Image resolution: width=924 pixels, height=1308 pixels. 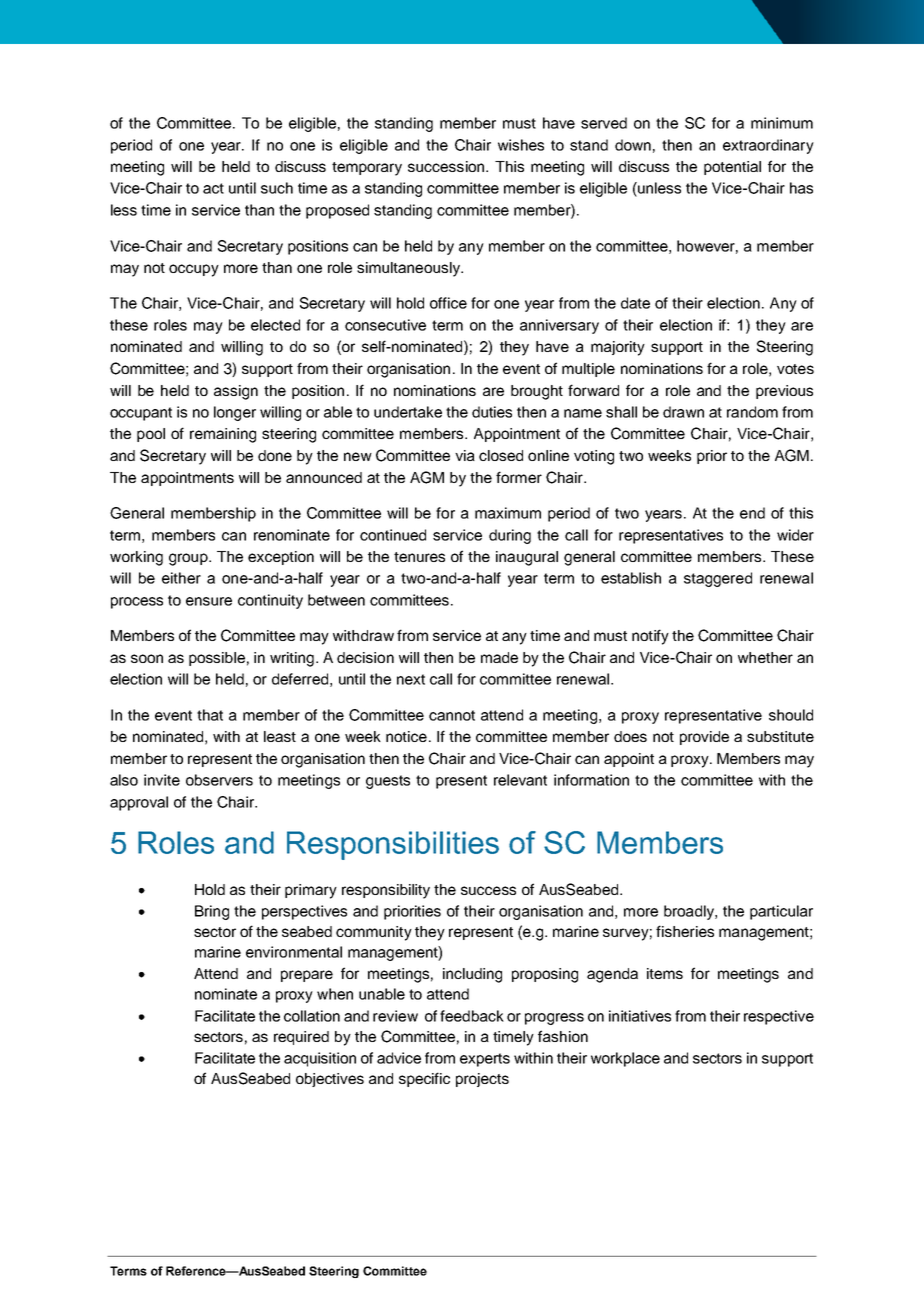 What do you see at coordinates (732, 168) in the screenshot?
I see `potential` at bounding box center [732, 168].
